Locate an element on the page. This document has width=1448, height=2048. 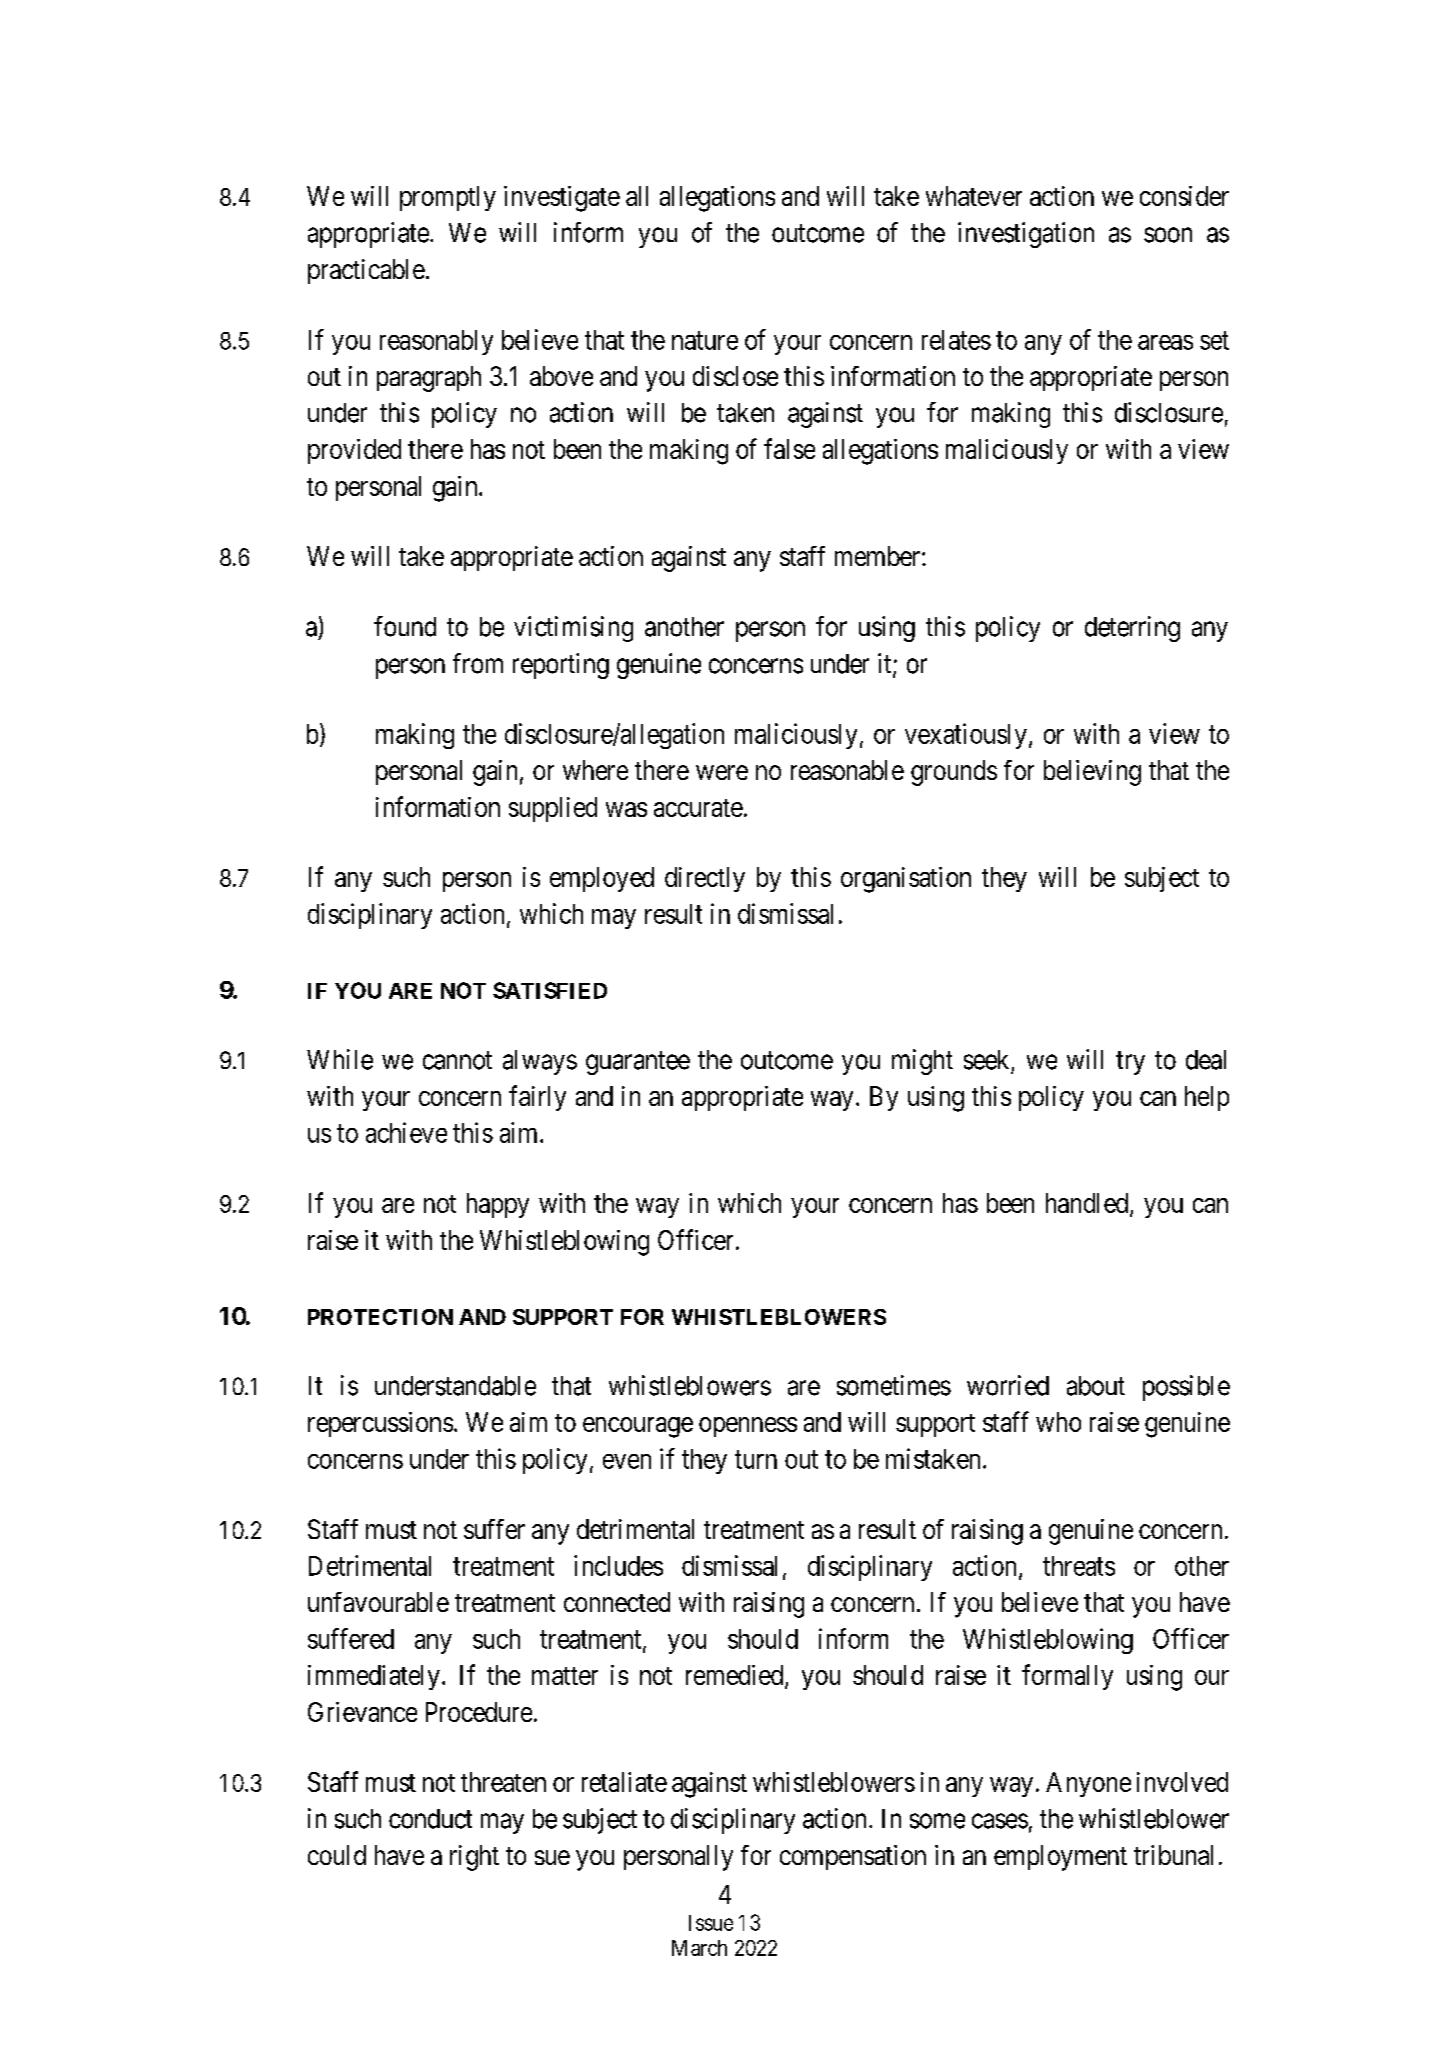
nature is located at coordinates (705, 340).
